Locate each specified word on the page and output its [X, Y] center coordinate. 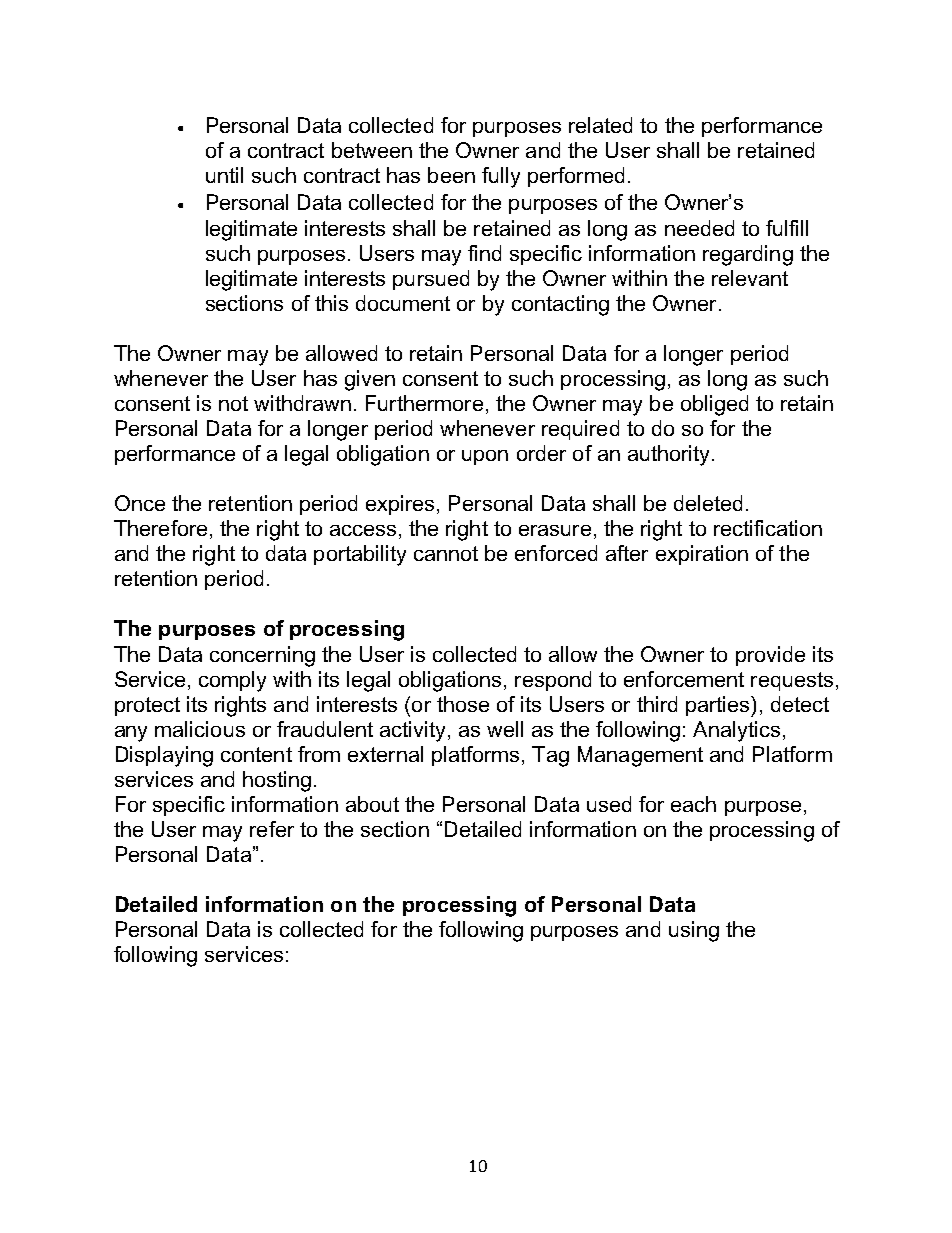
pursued [431, 280]
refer [272, 829]
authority [670, 455]
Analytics [736, 731]
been [451, 175]
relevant [750, 278]
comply [232, 681]
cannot [446, 553]
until [224, 175]
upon [485, 457]
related [600, 125]
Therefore [160, 528]
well [505, 729]
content [256, 754]
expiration [702, 555]
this [331, 303]
